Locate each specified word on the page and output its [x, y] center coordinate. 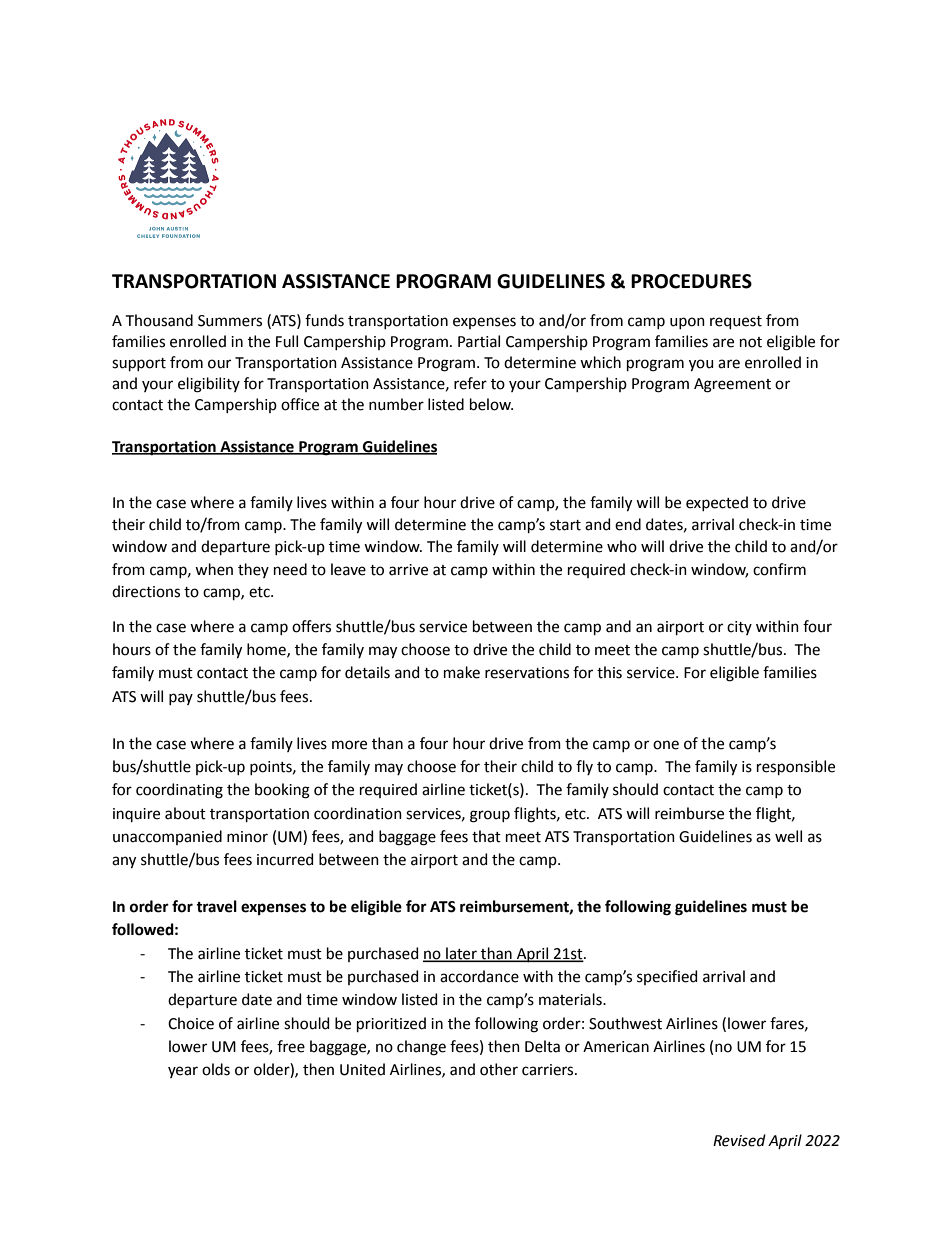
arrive [408, 570]
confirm [779, 569]
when [214, 569]
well [788, 836]
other [499, 1069]
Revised [739, 1140]
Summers [230, 321]
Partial [479, 341]
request [736, 322]
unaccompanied [167, 837]
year [183, 1072]
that [486, 836]
